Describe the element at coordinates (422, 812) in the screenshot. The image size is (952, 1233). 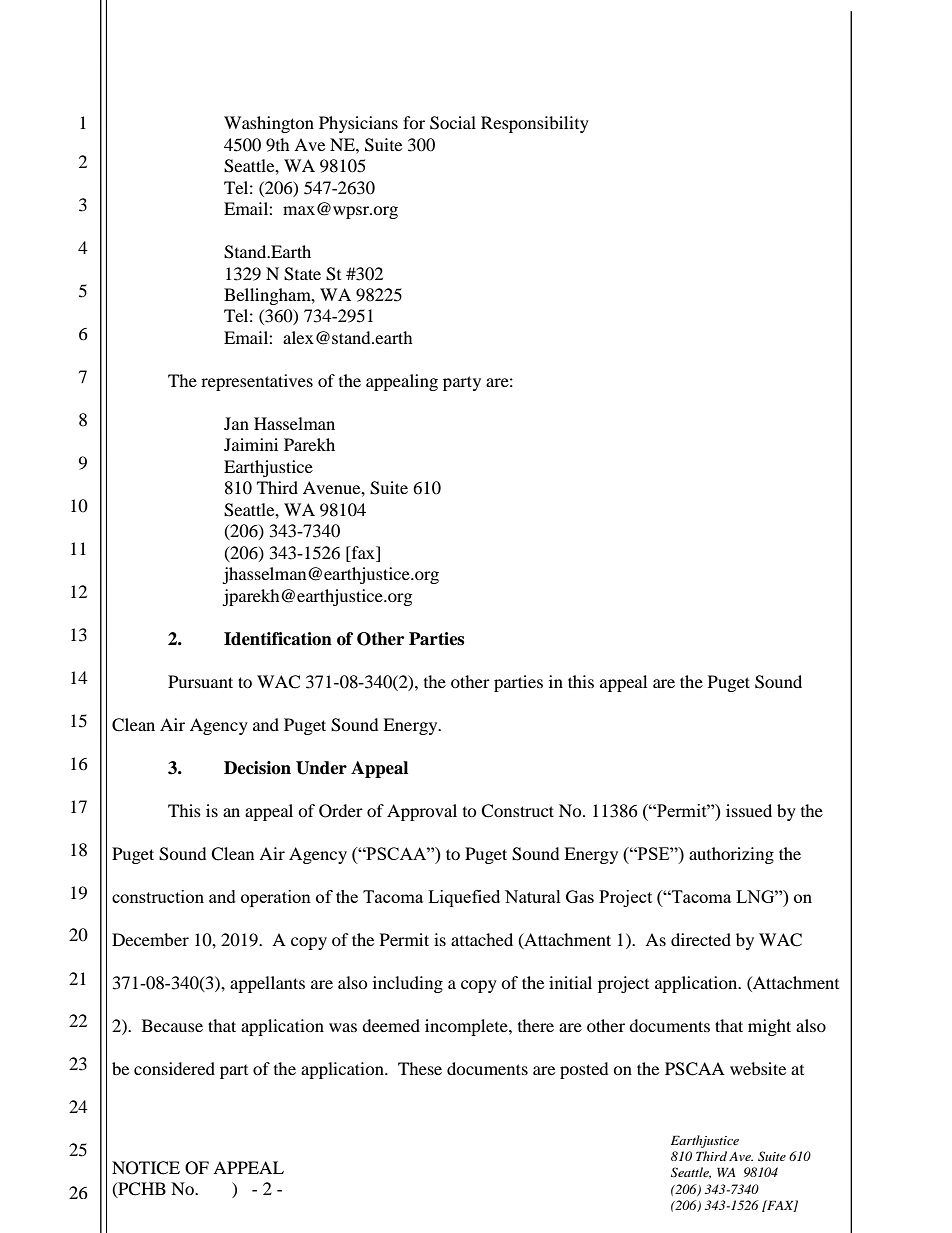
I see `Approval` at that location.
